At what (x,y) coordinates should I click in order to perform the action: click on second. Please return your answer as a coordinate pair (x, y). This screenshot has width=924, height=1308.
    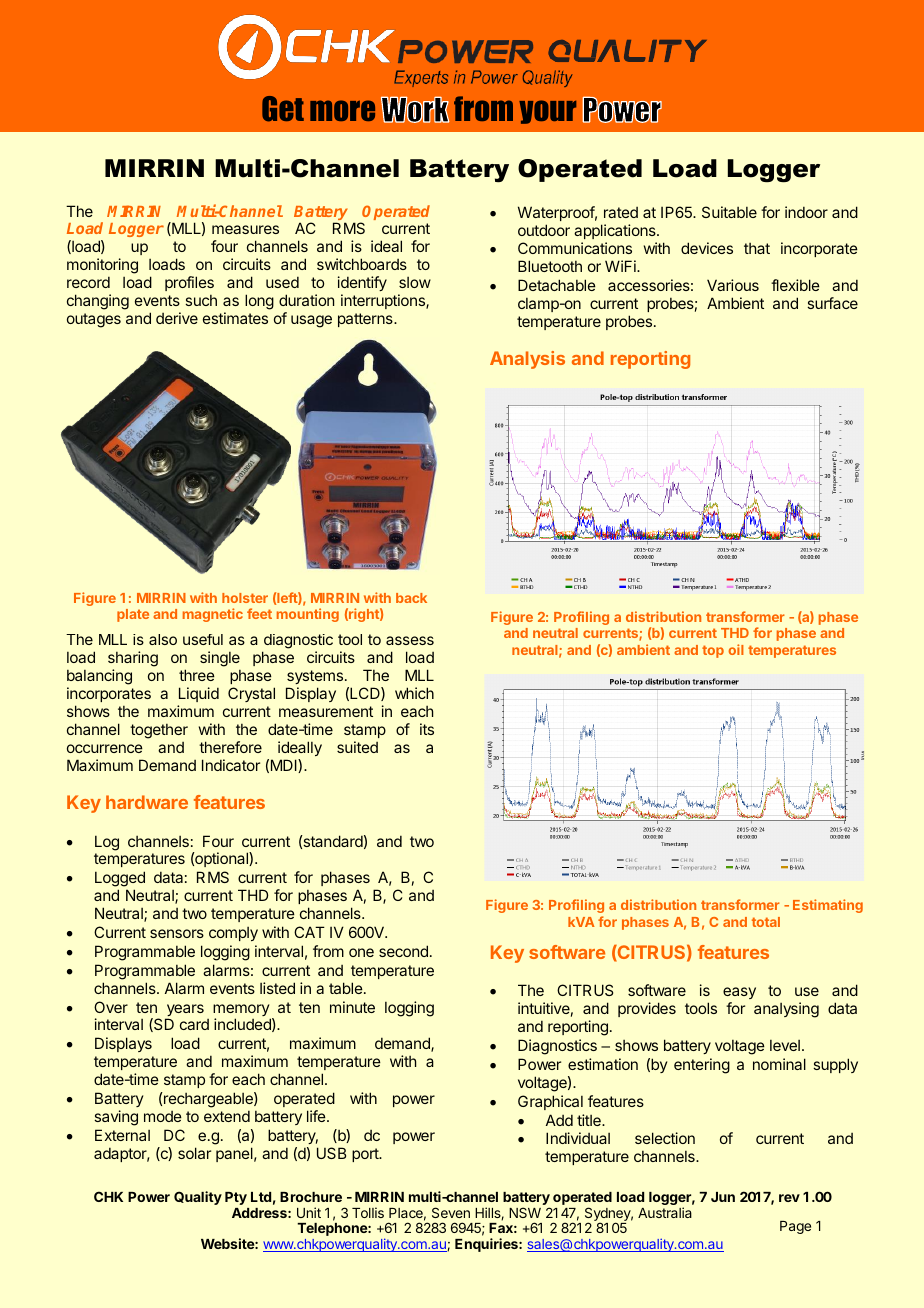
    Looking at the image, I should click on (403, 951).
